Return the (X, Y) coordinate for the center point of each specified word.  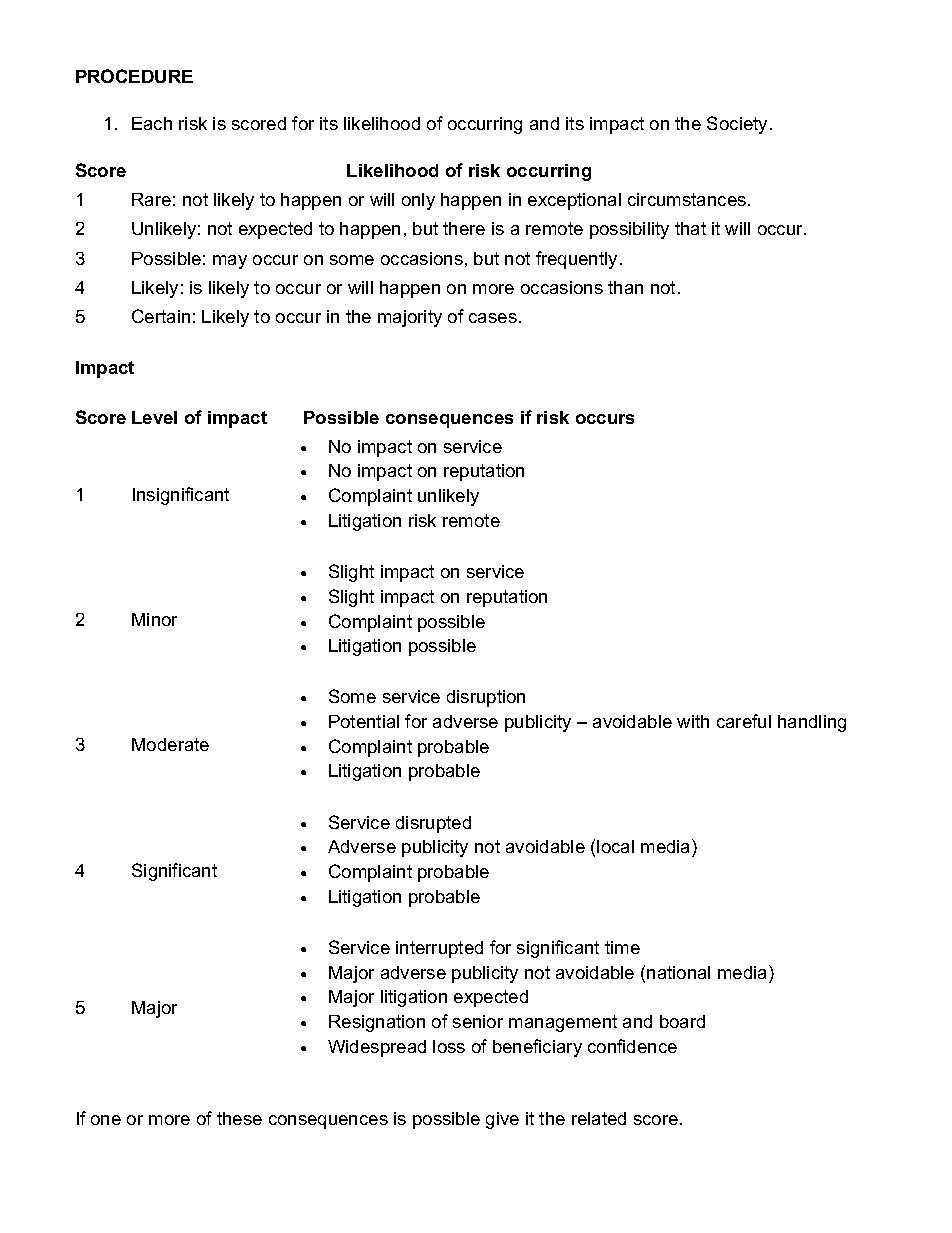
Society (737, 125)
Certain (161, 316)
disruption (486, 698)
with (693, 721)
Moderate (170, 744)
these (239, 1118)
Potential (364, 721)
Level (154, 417)
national (678, 972)
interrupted (439, 949)
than (625, 287)
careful (744, 721)
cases (493, 318)
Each (152, 123)
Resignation (377, 1023)
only (418, 201)
